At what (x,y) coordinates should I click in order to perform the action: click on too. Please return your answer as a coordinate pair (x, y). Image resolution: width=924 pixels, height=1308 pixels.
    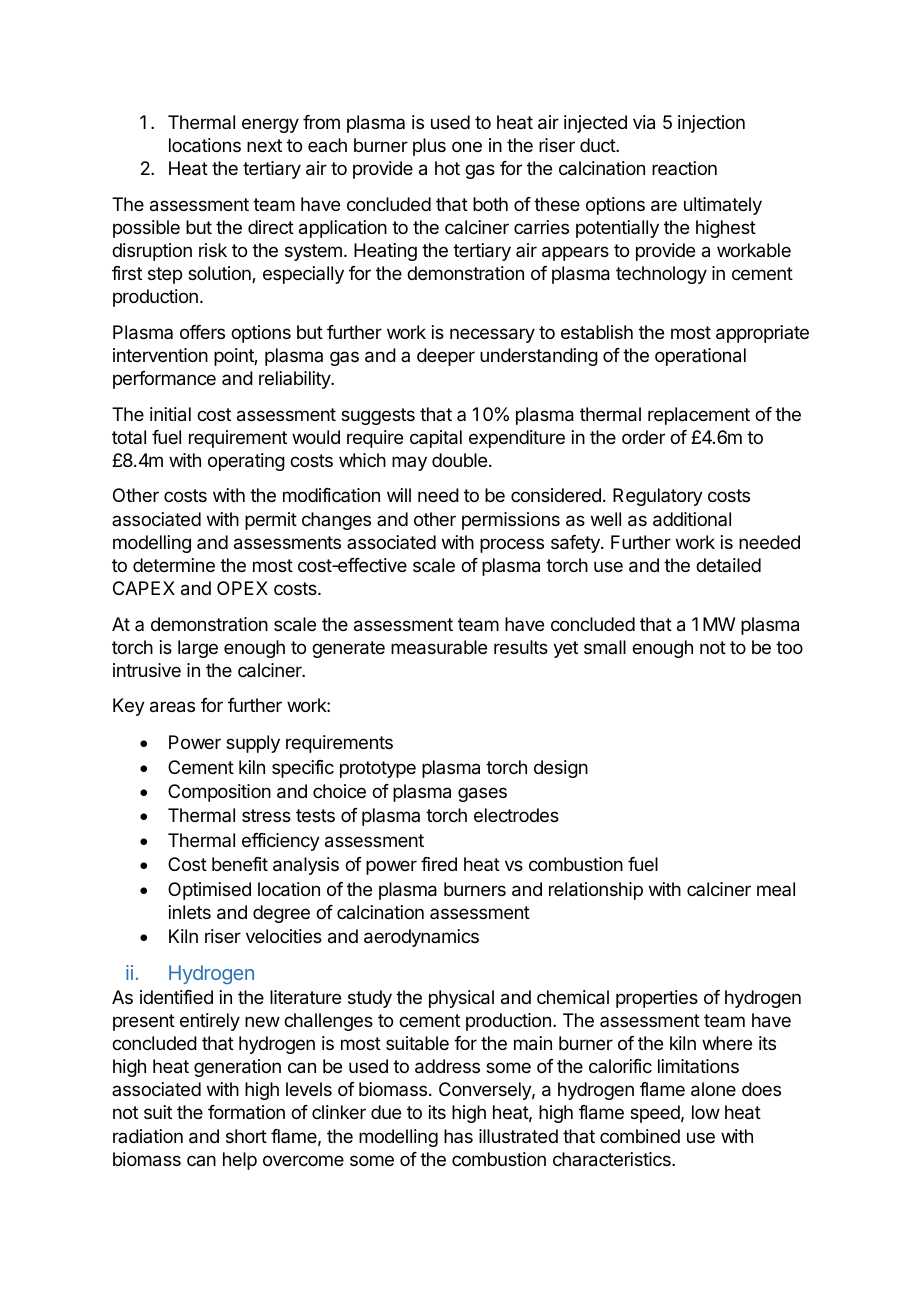
    Looking at the image, I should click on (789, 647).
